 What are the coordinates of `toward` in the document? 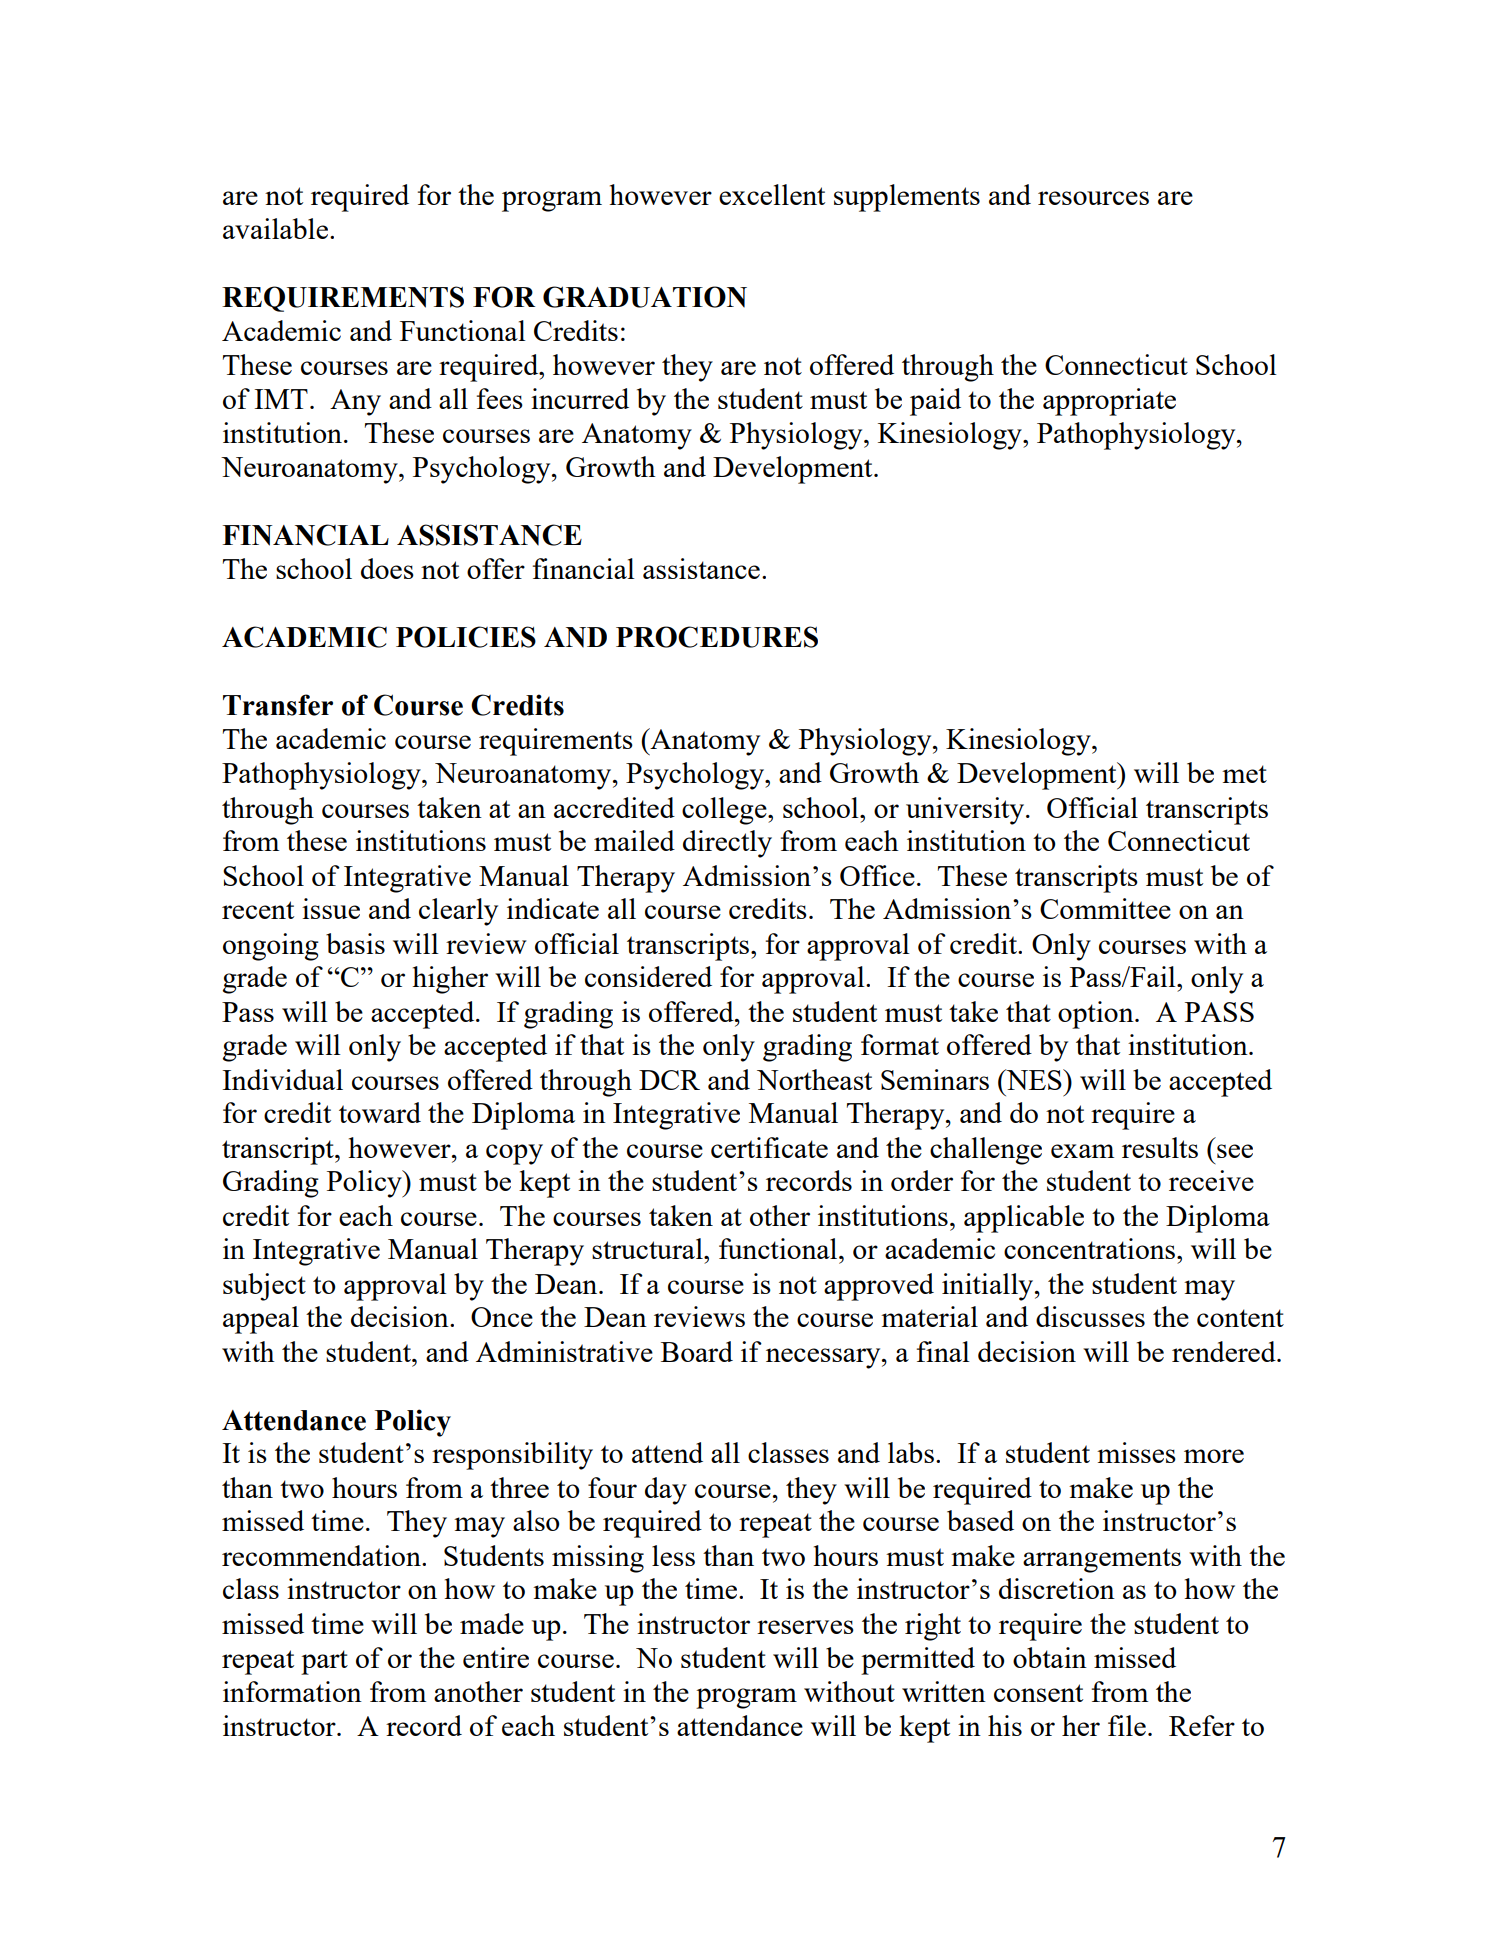 It's located at (380, 1112).
